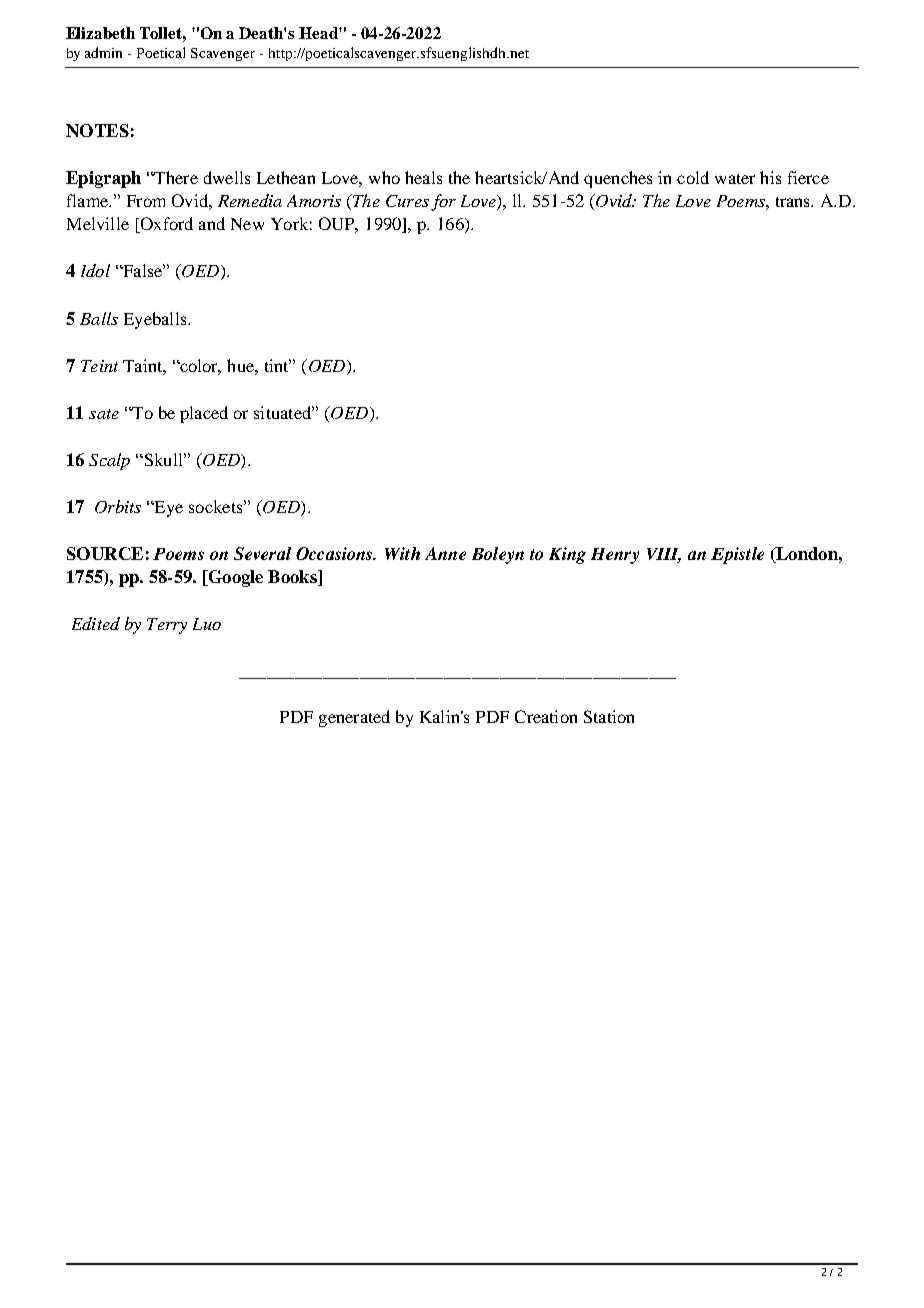  What do you see at coordinates (445, 553) in the image?
I see `Anne` at bounding box center [445, 553].
